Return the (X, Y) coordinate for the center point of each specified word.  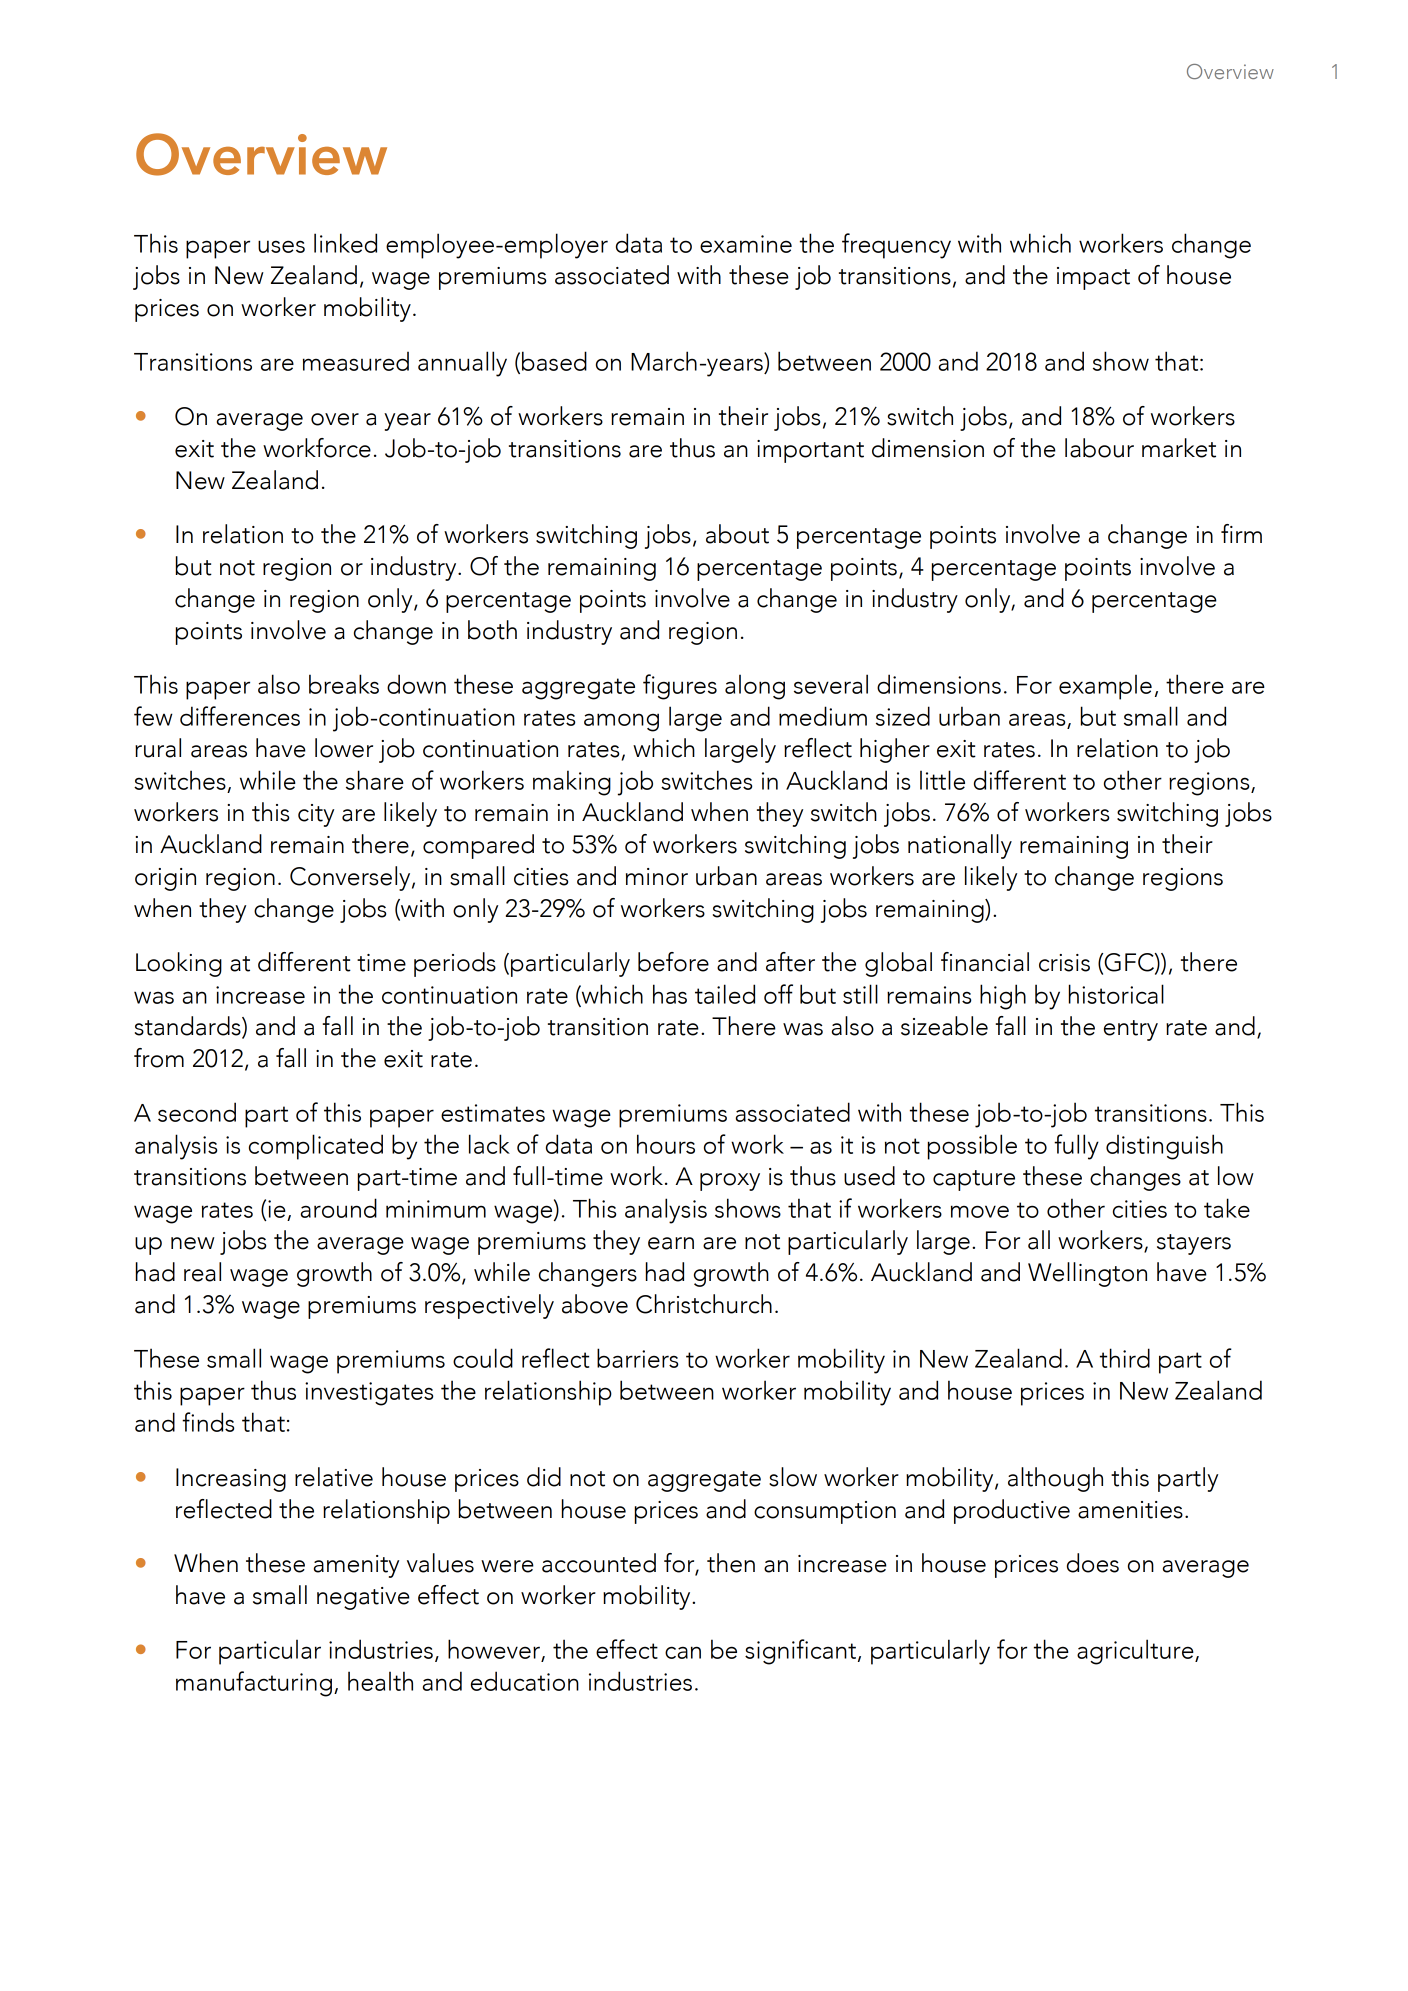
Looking (179, 964)
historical (1116, 994)
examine (746, 244)
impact (1093, 278)
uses (281, 246)
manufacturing (254, 1684)
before (673, 962)
